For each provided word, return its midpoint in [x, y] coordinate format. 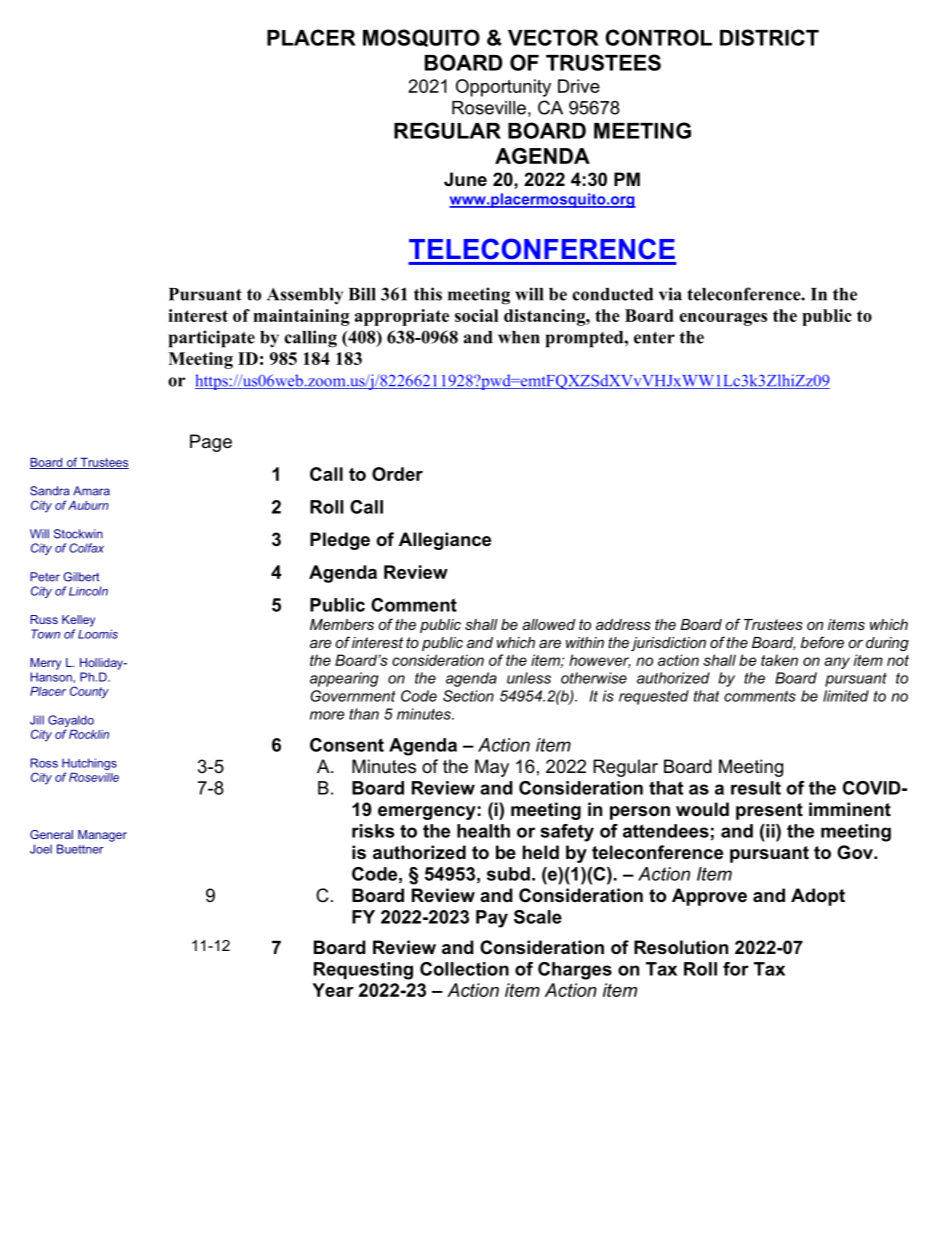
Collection [464, 969]
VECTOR [553, 37]
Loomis [98, 634]
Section [468, 696]
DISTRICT [769, 37]
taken [779, 660]
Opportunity [503, 88]
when [519, 337]
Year [333, 990]
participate [212, 339]
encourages [723, 319]
